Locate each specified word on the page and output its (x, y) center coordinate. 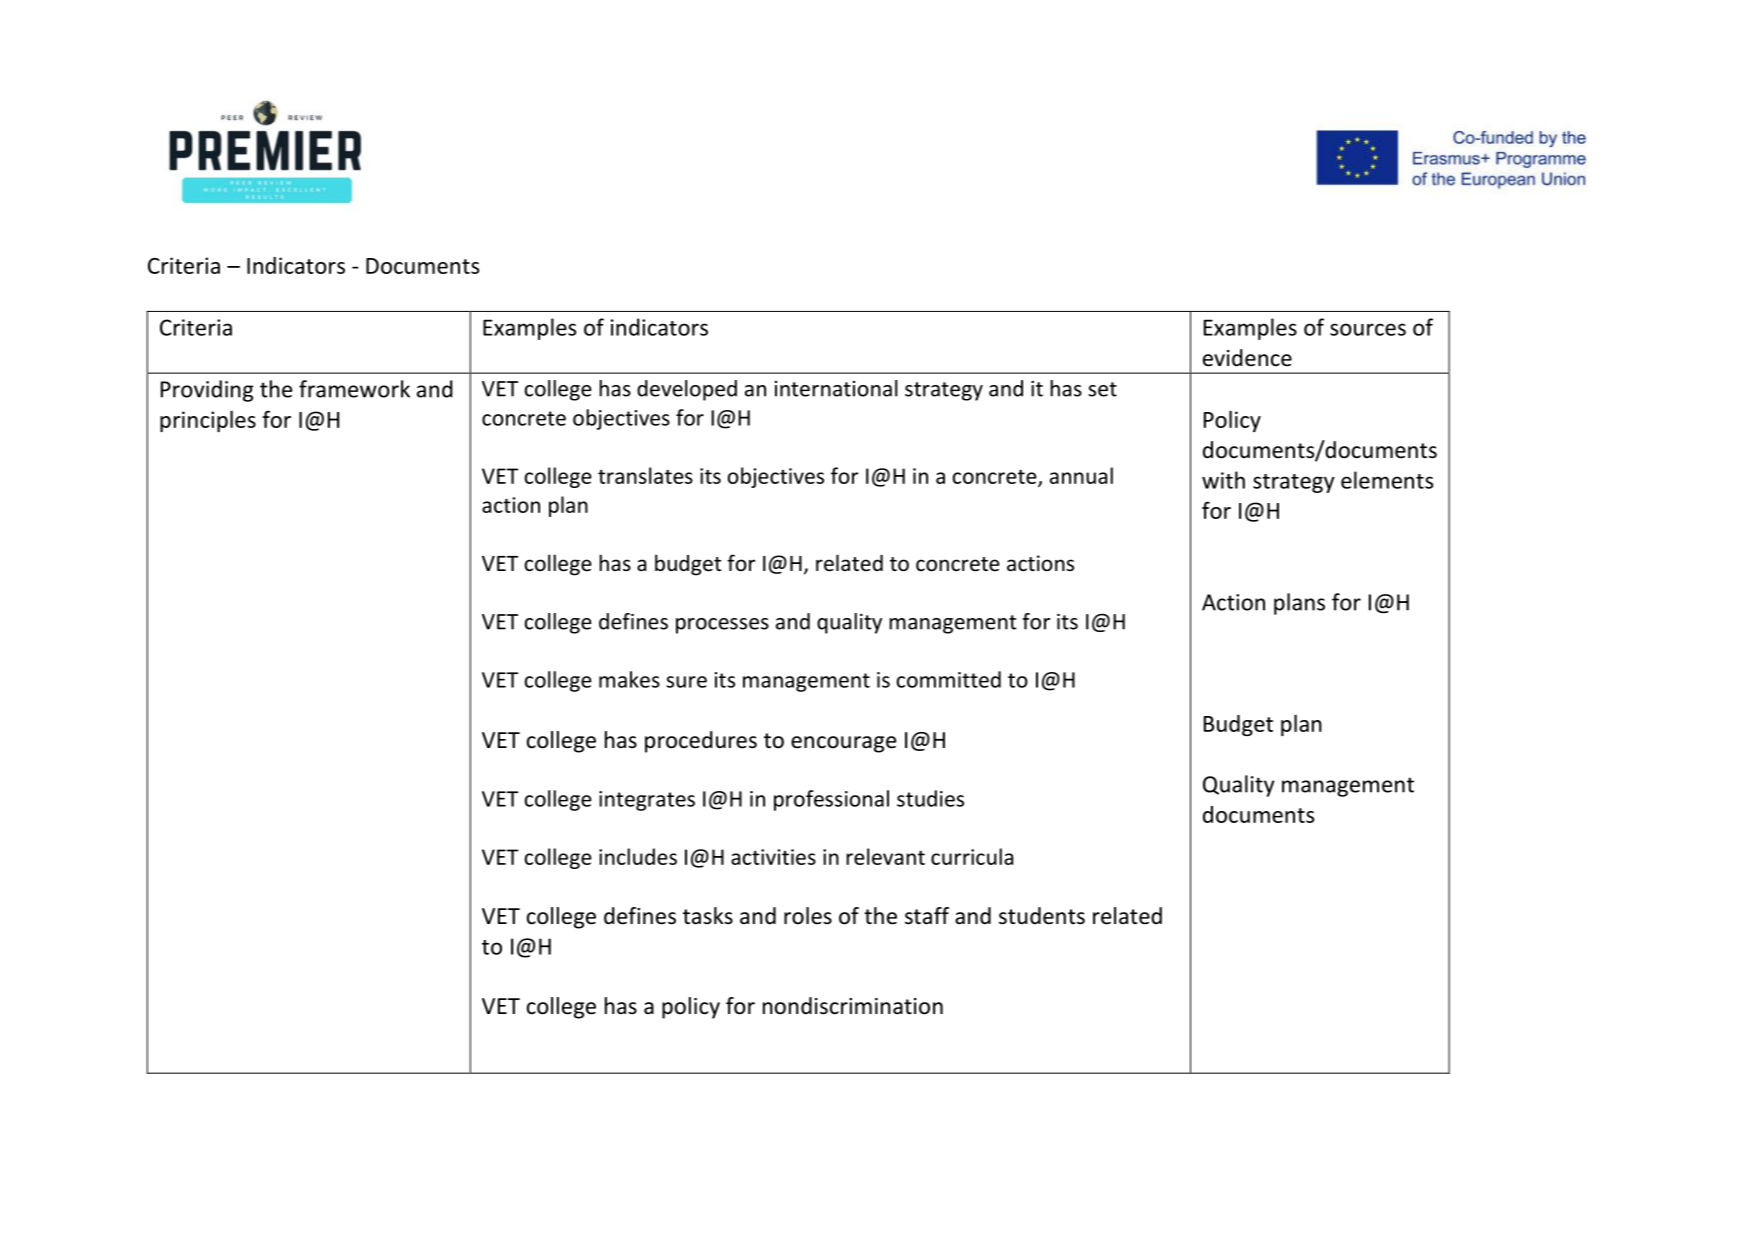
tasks (708, 916)
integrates (647, 801)
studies (930, 798)
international (836, 388)
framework (354, 389)
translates (645, 475)
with (1223, 480)
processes (722, 626)
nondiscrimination (853, 1006)
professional (831, 800)
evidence (1247, 358)
